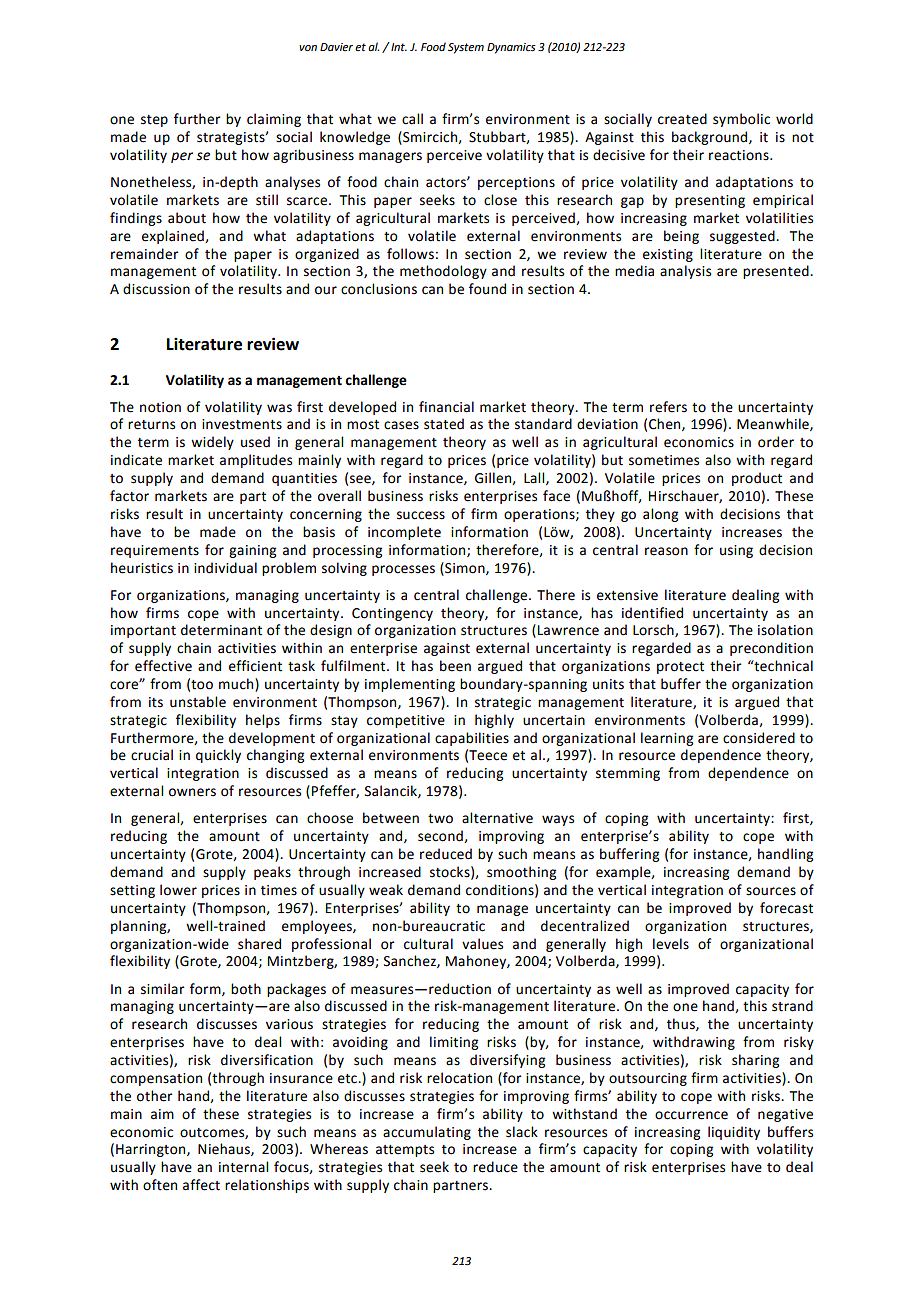 The height and width of the screenshot is (1308, 924). What do you see at coordinates (741, 120) in the screenshot?
I see `symbolic` at bounding box center [741, 120].
